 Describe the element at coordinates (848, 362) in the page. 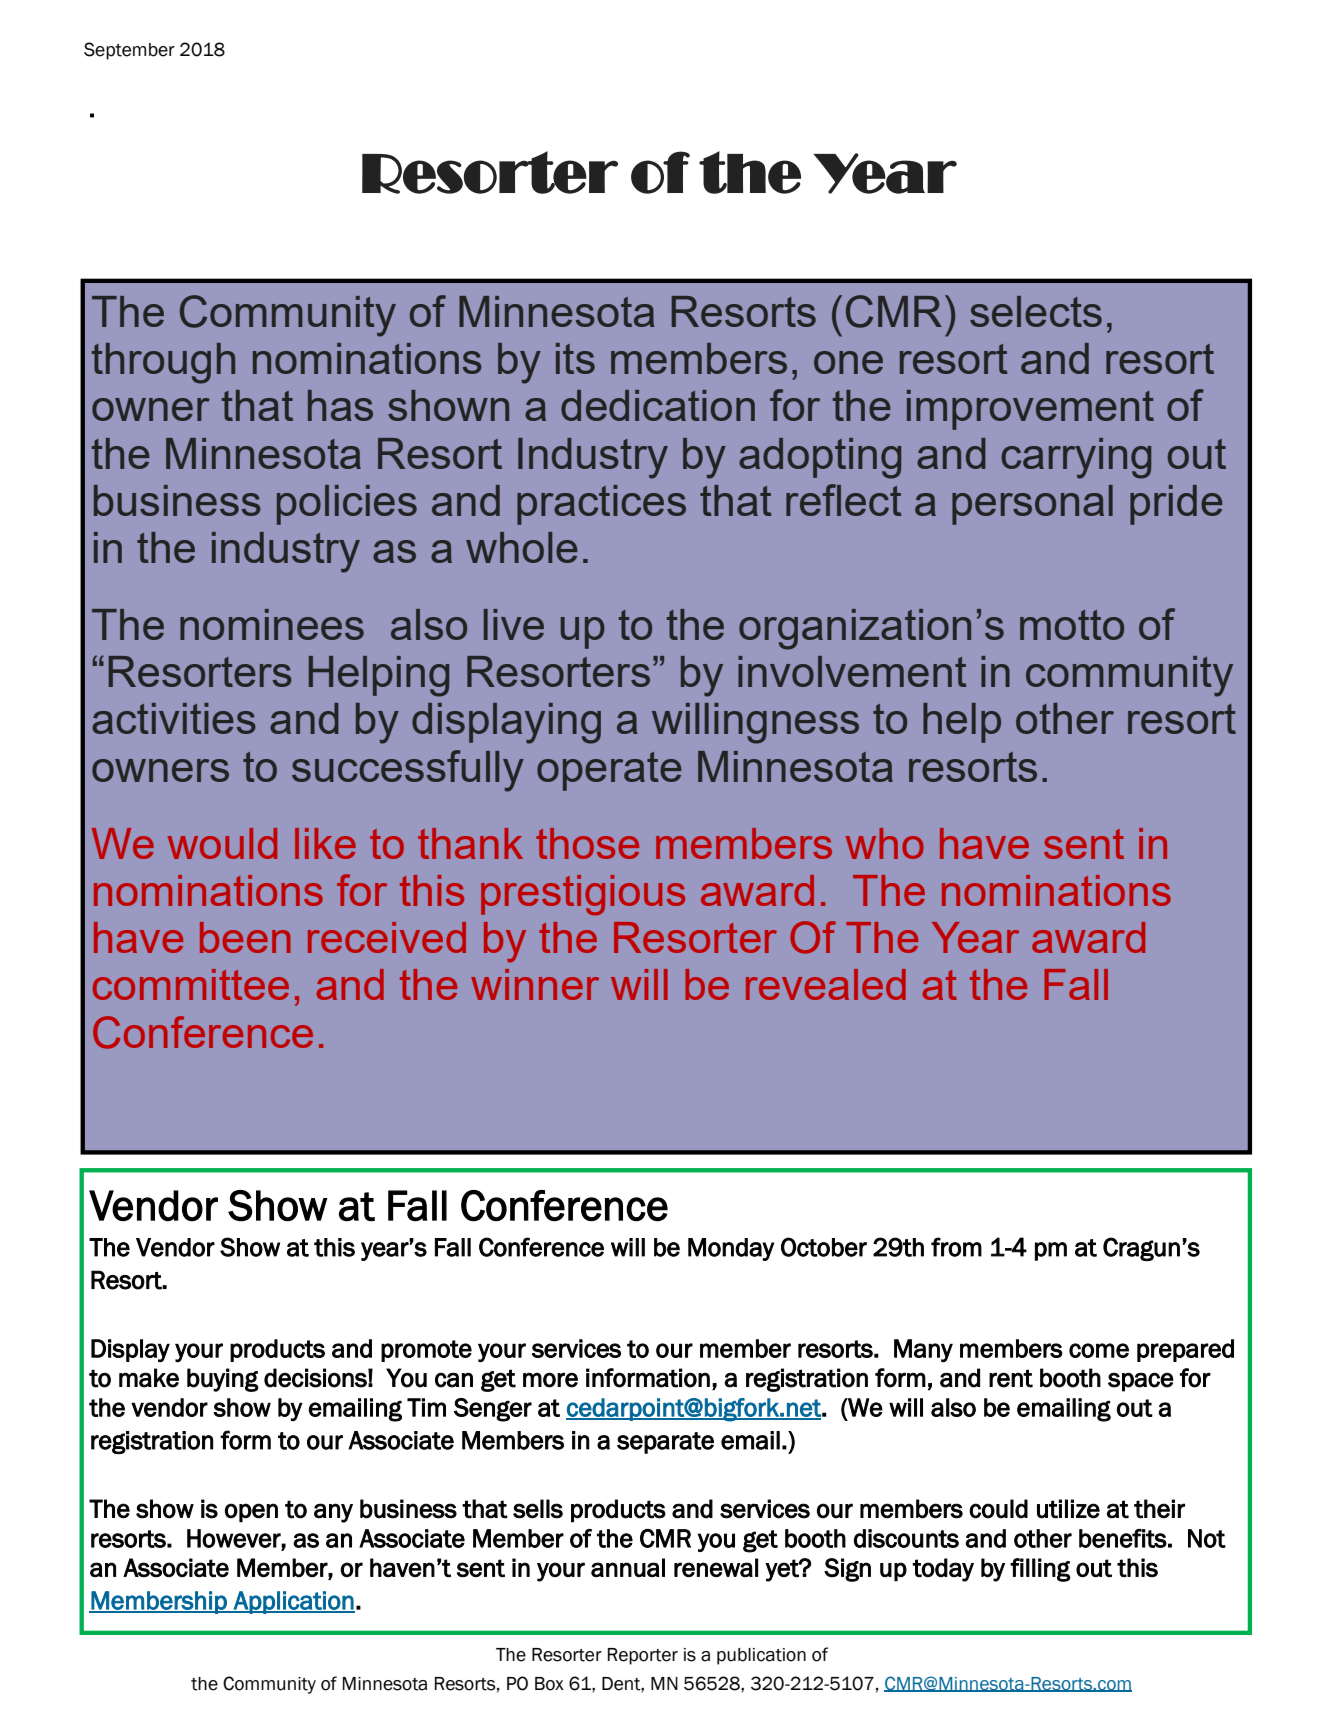

I see `one` at that location.
